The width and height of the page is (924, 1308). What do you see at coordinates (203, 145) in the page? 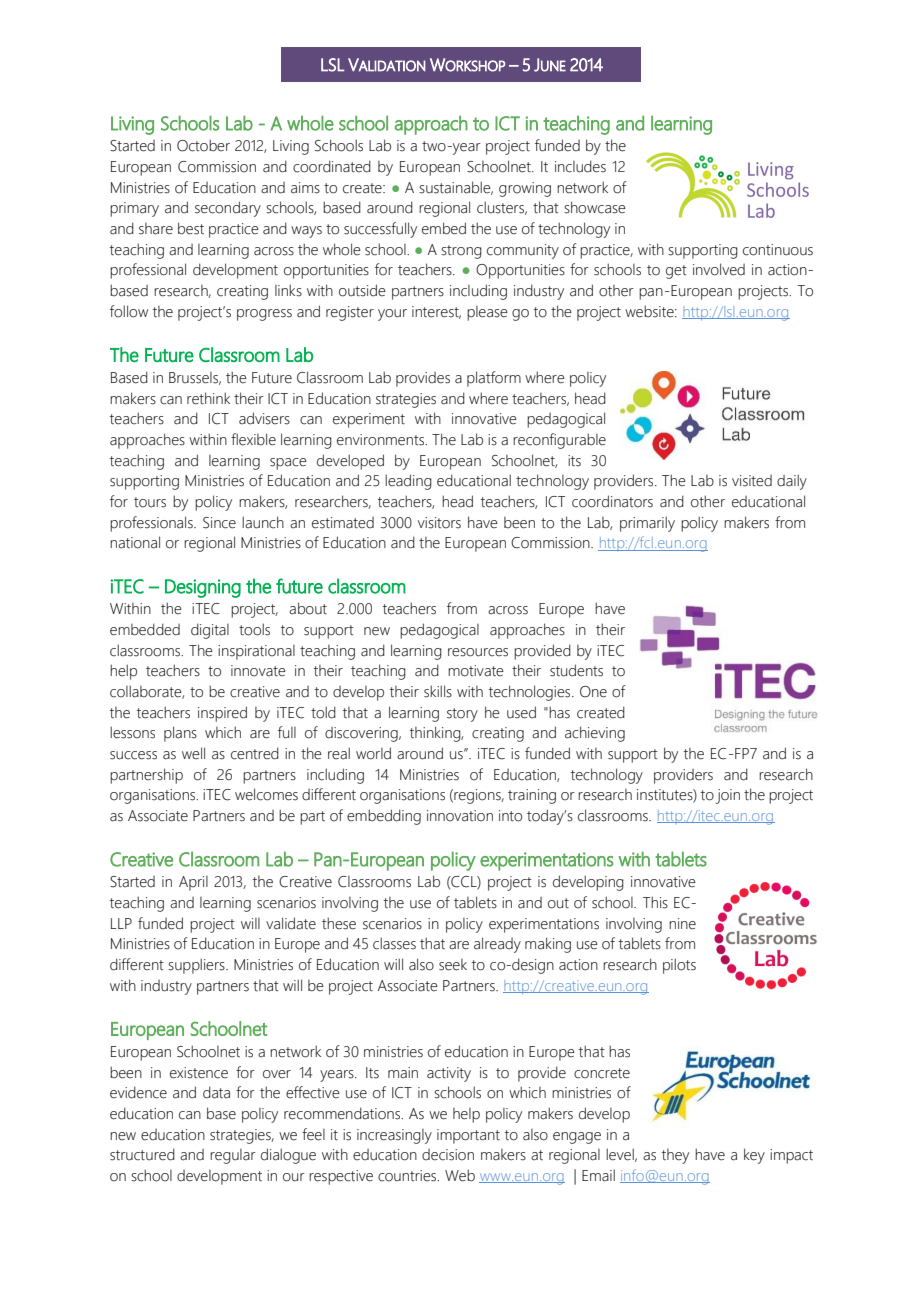
I see `October` at bounding box center [203, 145].
